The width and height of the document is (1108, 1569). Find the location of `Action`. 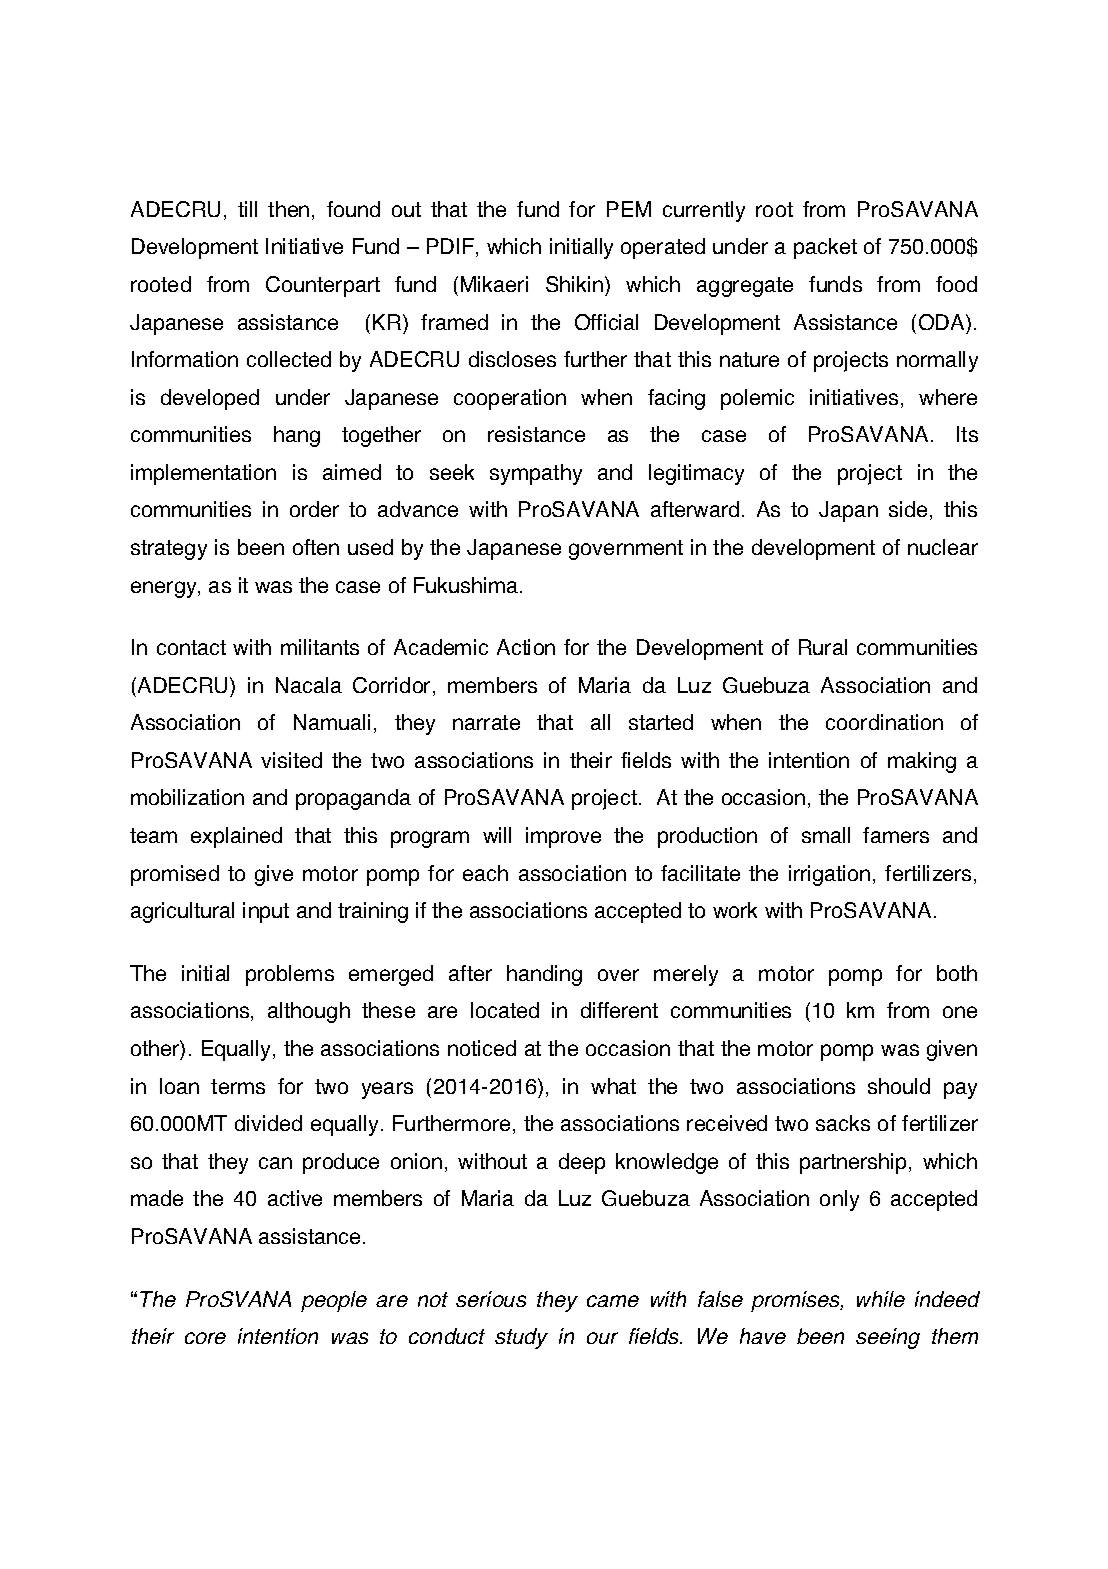

Action is located at coordinates (526, 647).
